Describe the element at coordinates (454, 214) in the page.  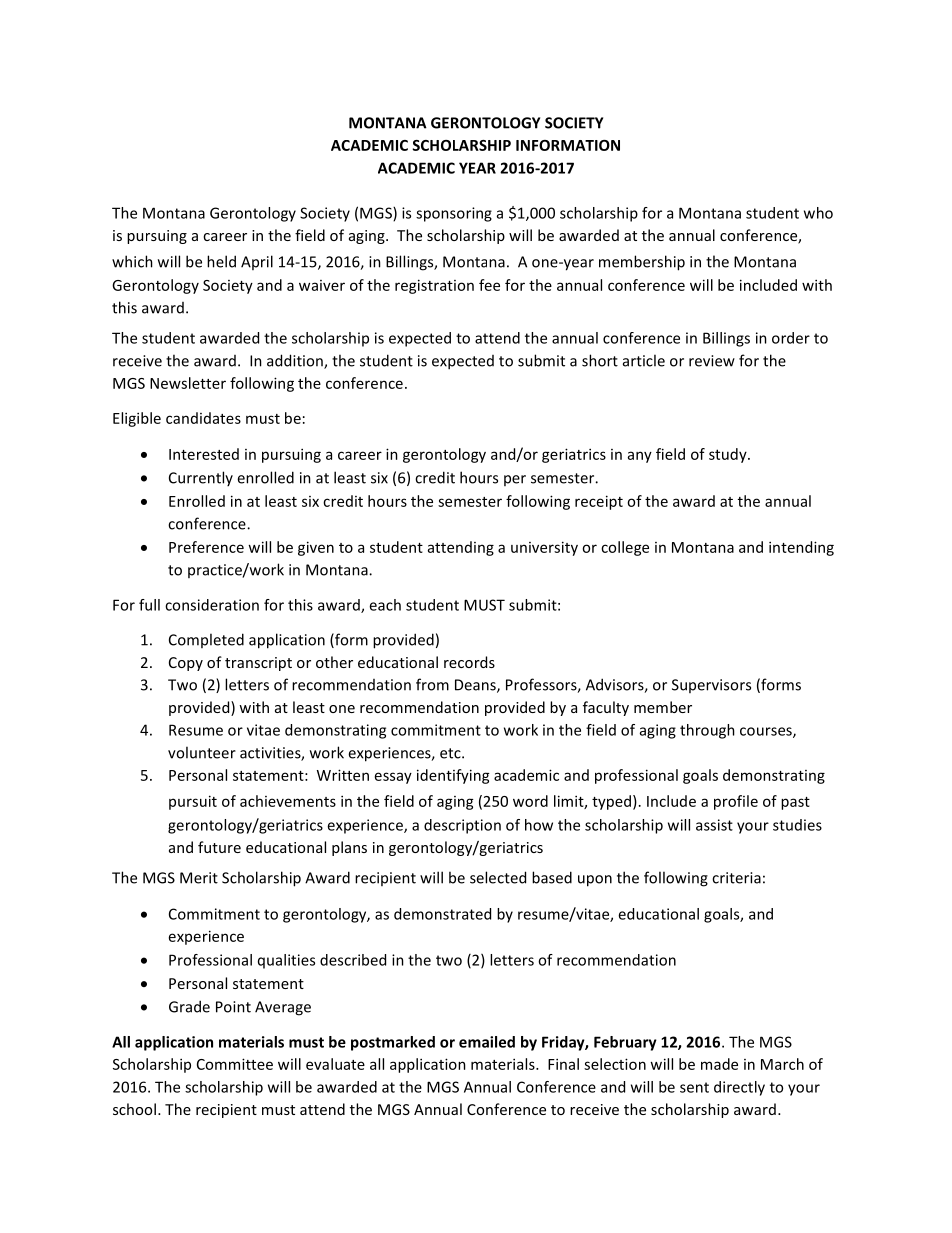
I see `sponsoring` at that location.
